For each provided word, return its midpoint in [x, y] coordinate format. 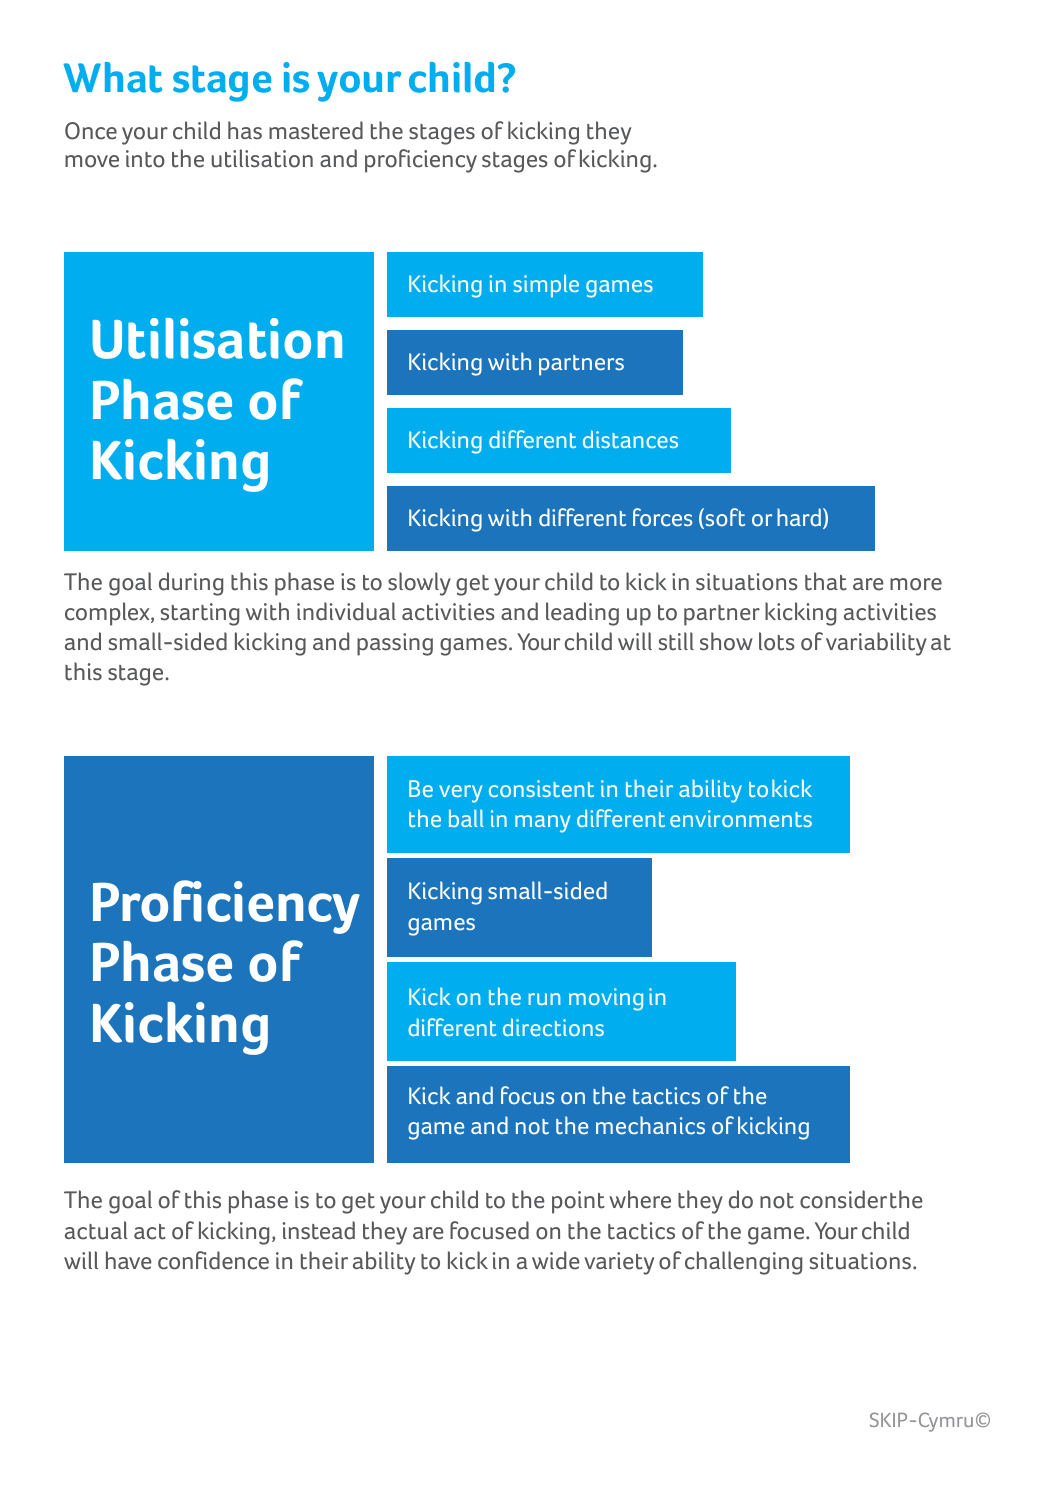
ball [466, 818]
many [542, 824]
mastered [316, 130]
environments [741, 818]
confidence [213, 1260]
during [191, 584]
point [578, 1202]
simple [546, 285]
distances [630, 439]
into [145, 159]
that [826, 581]
